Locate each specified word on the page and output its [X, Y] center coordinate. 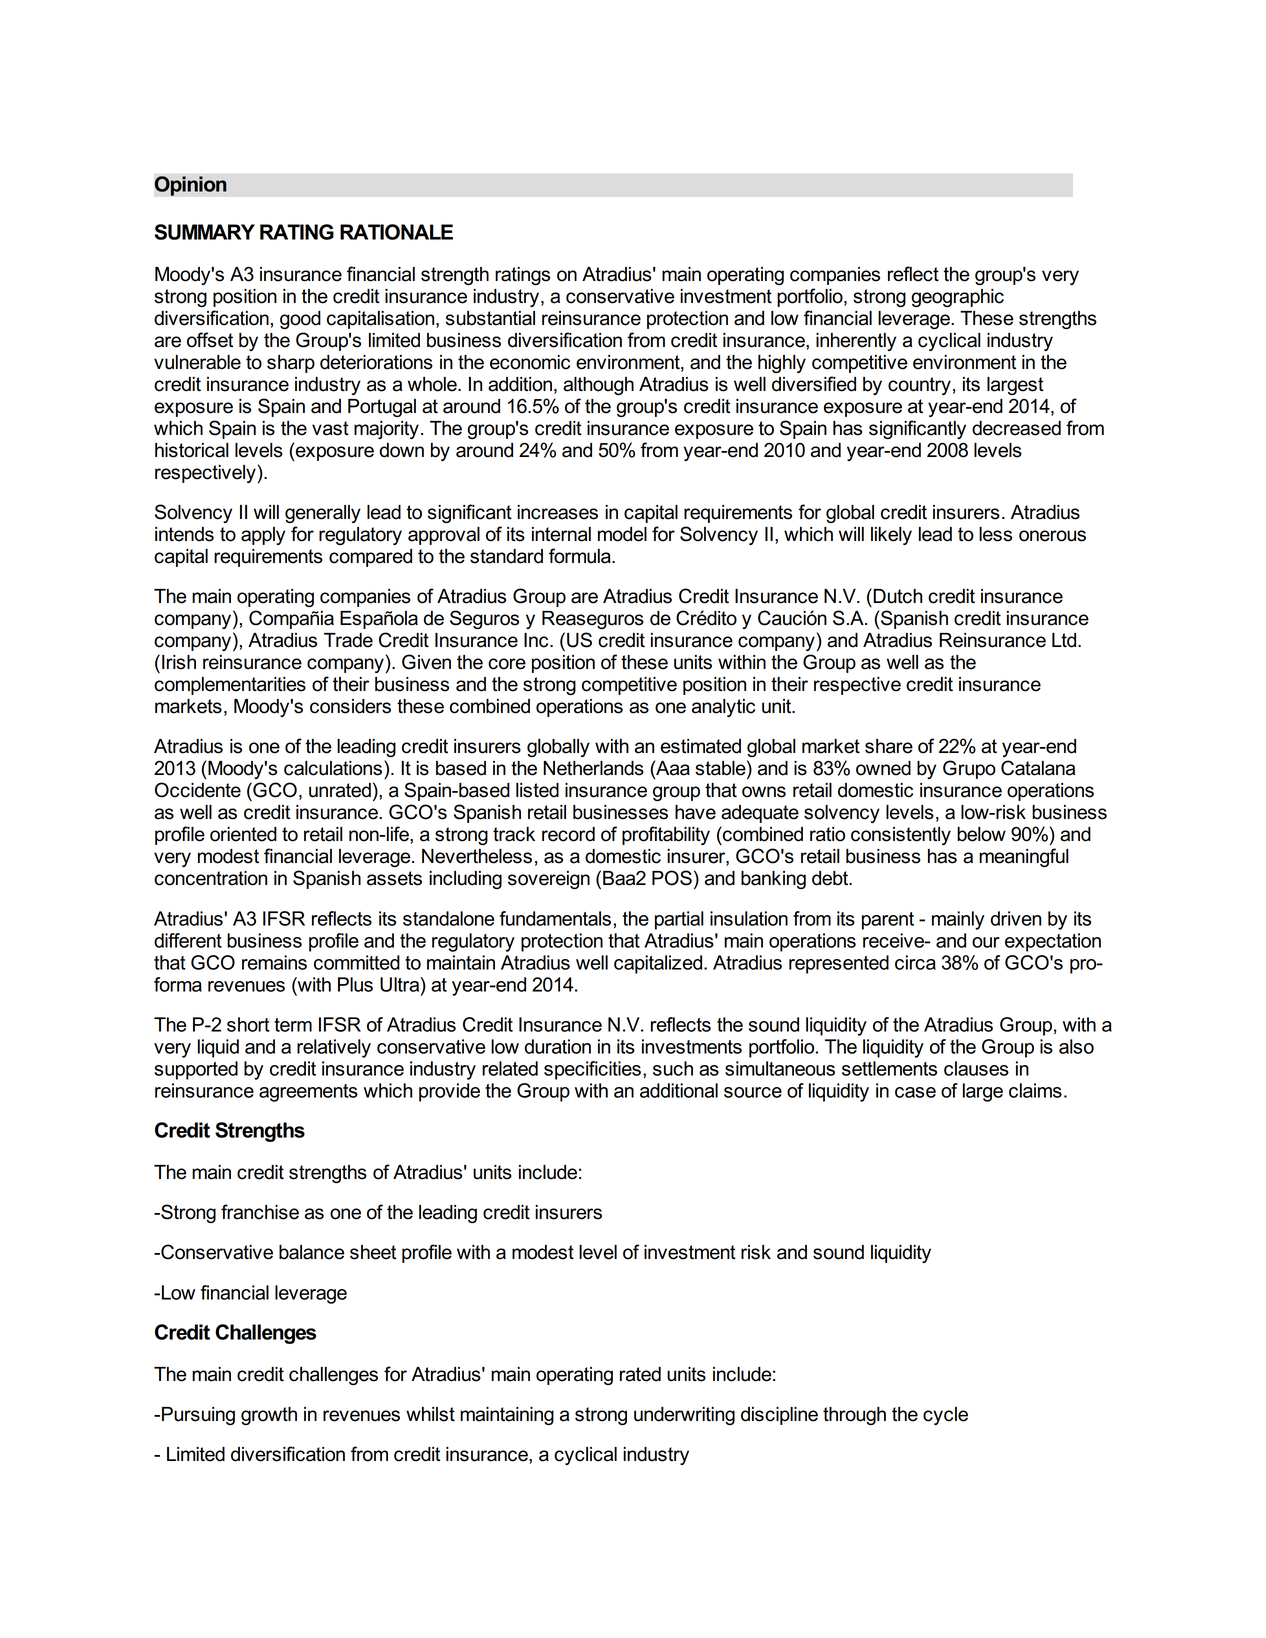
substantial [490, 318]
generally [323, 514]
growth [269, 1416]
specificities [592, 1070]
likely [891, 536]
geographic [957, 298]
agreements [308, 1093]
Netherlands [593, 768]
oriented [243, 834]
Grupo [969, 769]
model [622, 534]
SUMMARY [205, 232]
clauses [976, 1068]
